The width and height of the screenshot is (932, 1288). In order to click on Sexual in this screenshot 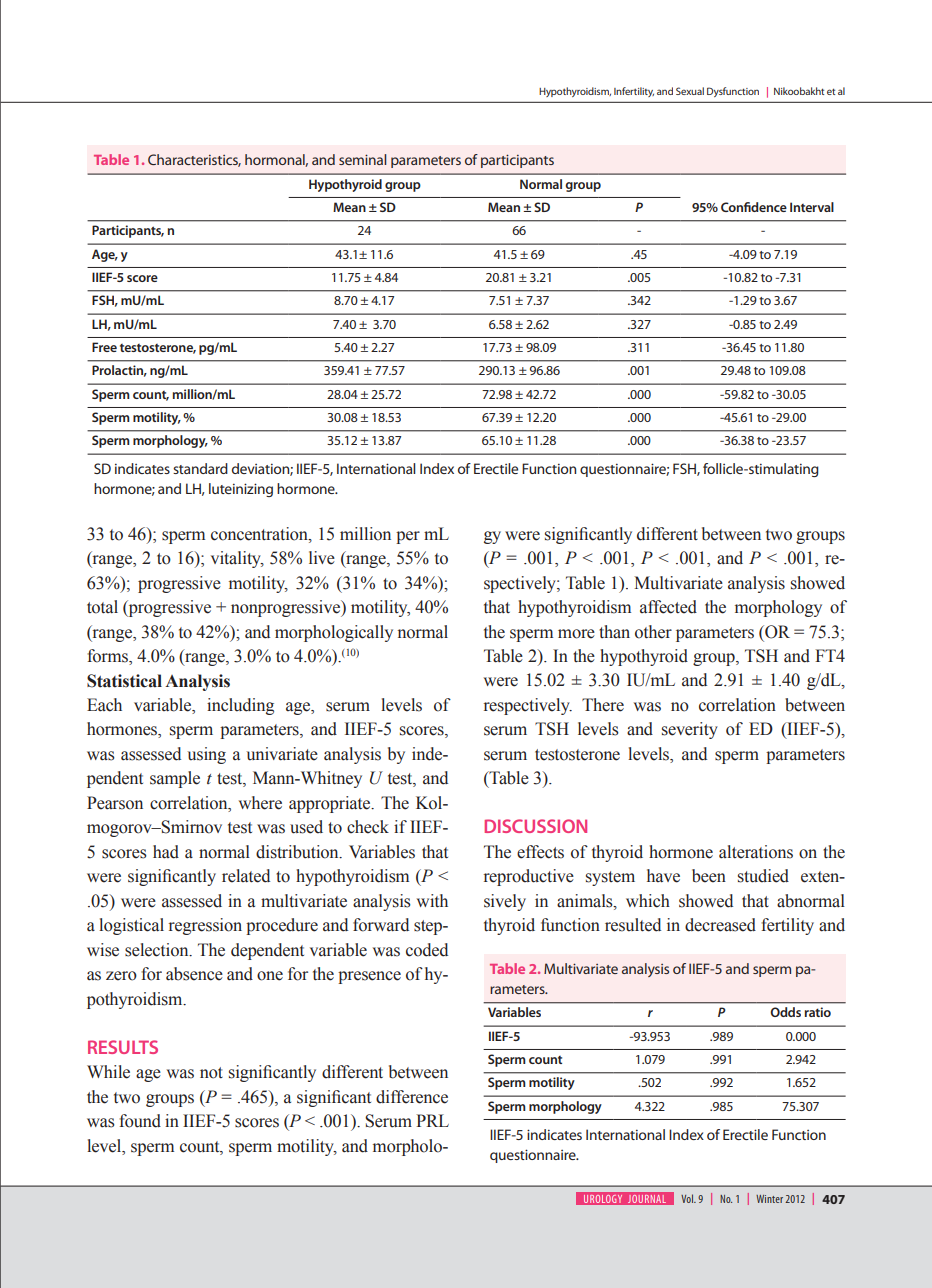, I will do `click(690, 91)`.
